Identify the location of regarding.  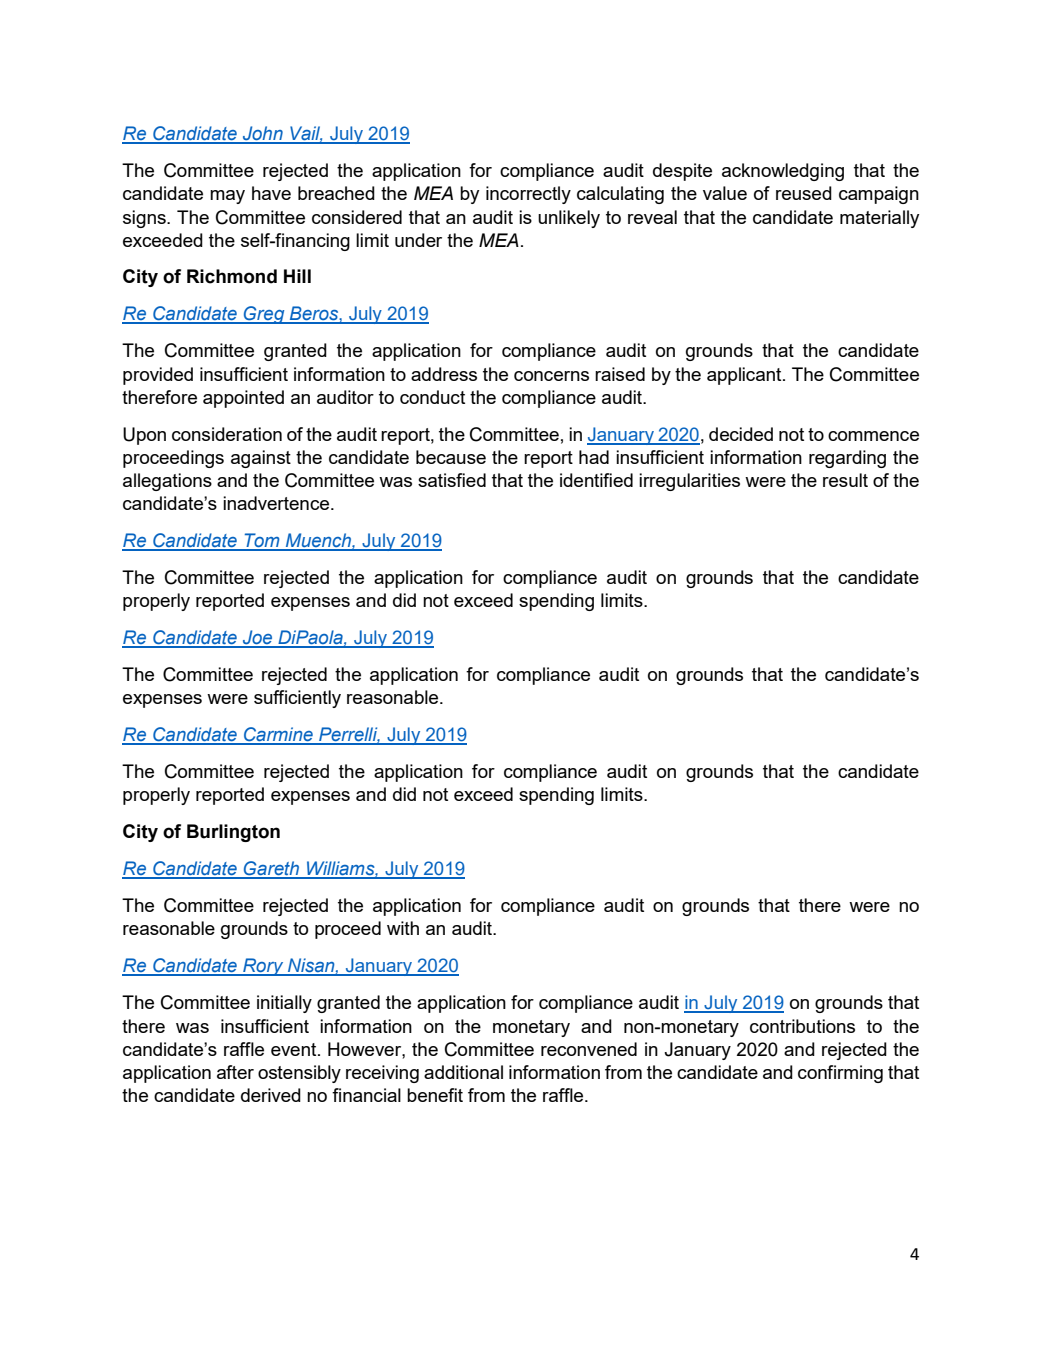
(847, 459).
